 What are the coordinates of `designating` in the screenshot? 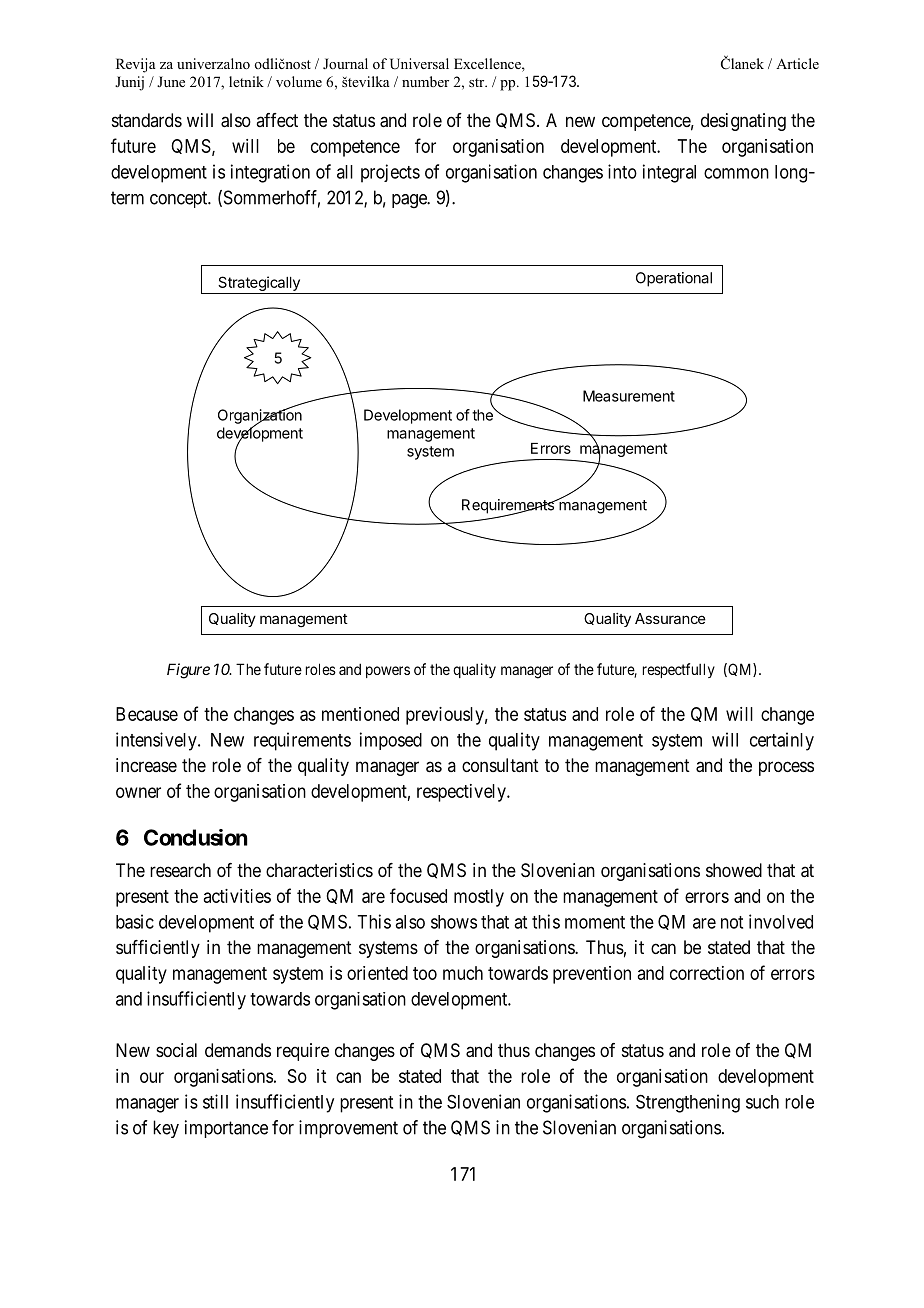 It's located at (743, 122).
